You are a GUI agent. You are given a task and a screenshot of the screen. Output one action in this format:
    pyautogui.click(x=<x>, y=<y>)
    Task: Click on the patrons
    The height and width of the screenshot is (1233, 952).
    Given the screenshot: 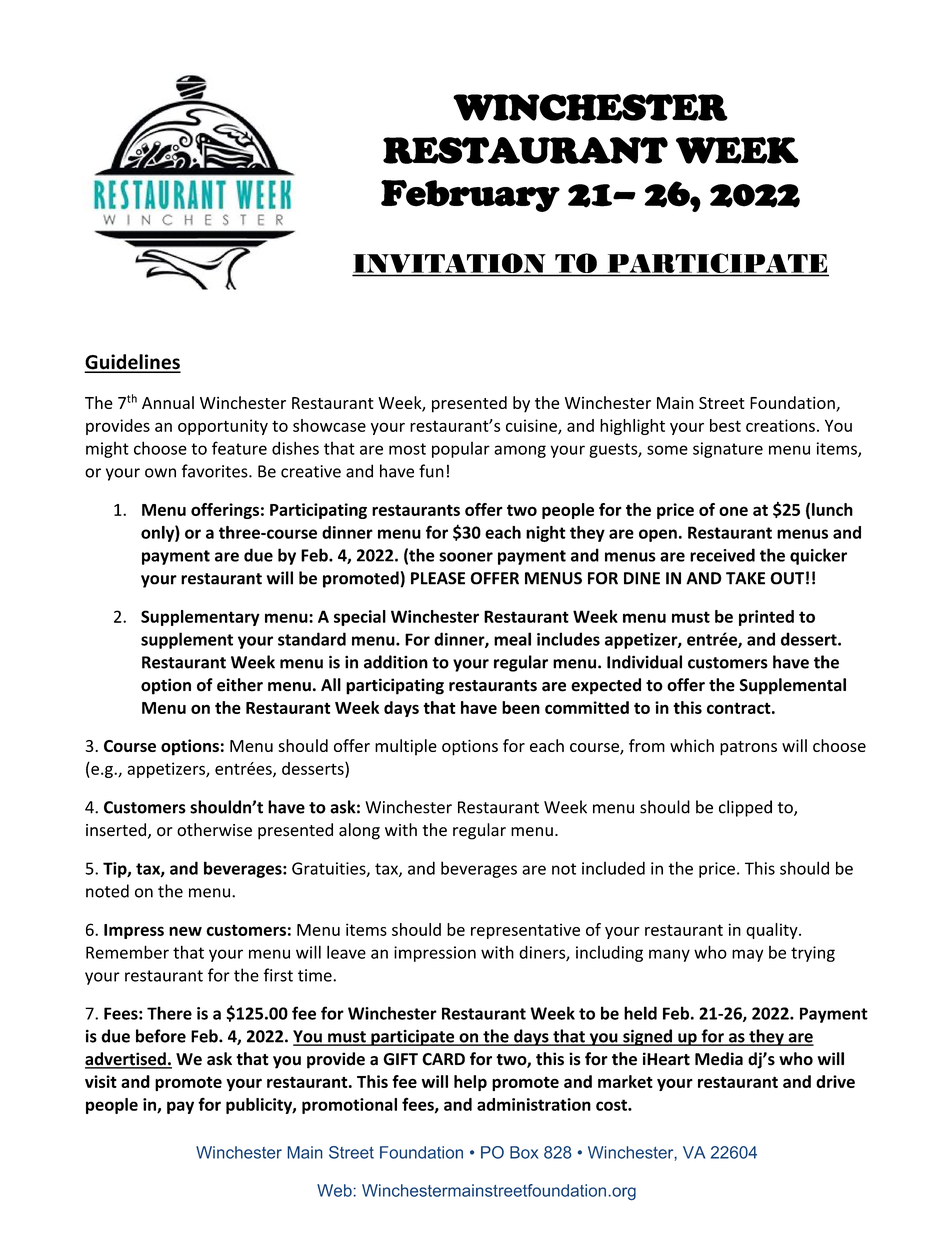 What is the action you would take?
    pyautogui.click(x=748, y=748)
